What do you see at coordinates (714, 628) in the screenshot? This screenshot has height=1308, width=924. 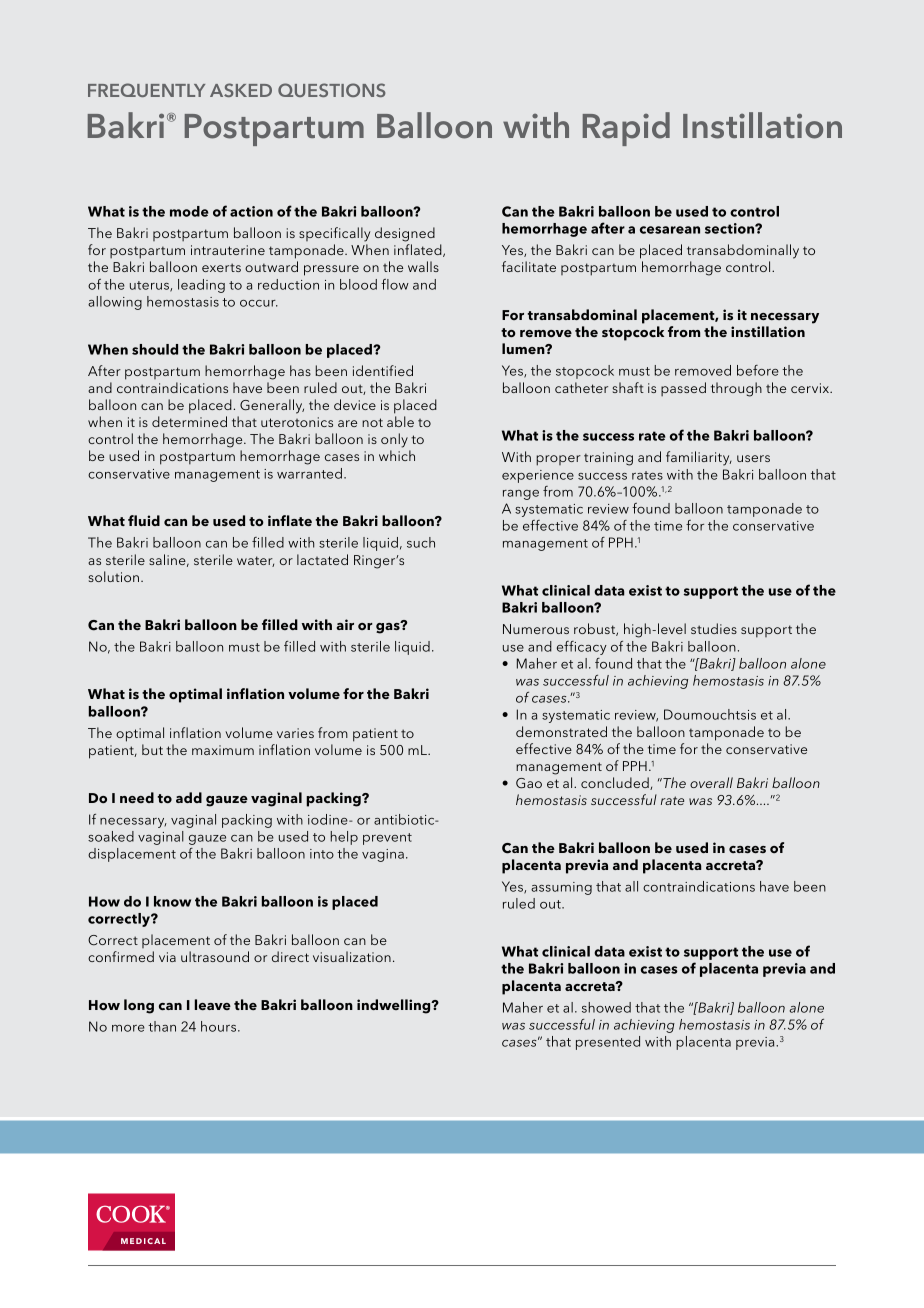 I see `studies` at bounding box center [714, 628].
